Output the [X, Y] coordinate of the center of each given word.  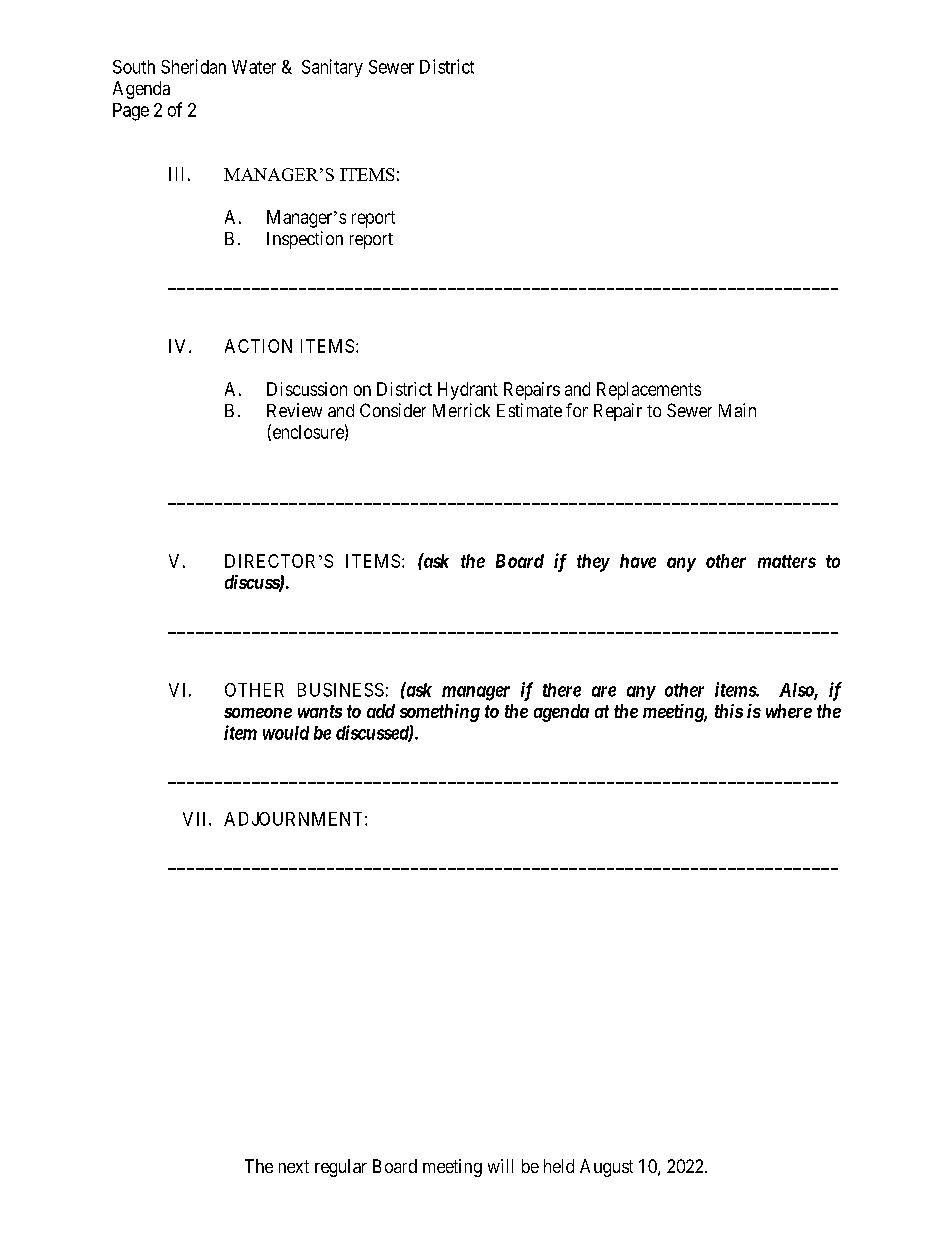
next [294, 1166]
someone [258, 713]
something [440, 713]
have [638, 561]
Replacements [649, 391]
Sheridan [193, 66]
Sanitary [332, 68]
